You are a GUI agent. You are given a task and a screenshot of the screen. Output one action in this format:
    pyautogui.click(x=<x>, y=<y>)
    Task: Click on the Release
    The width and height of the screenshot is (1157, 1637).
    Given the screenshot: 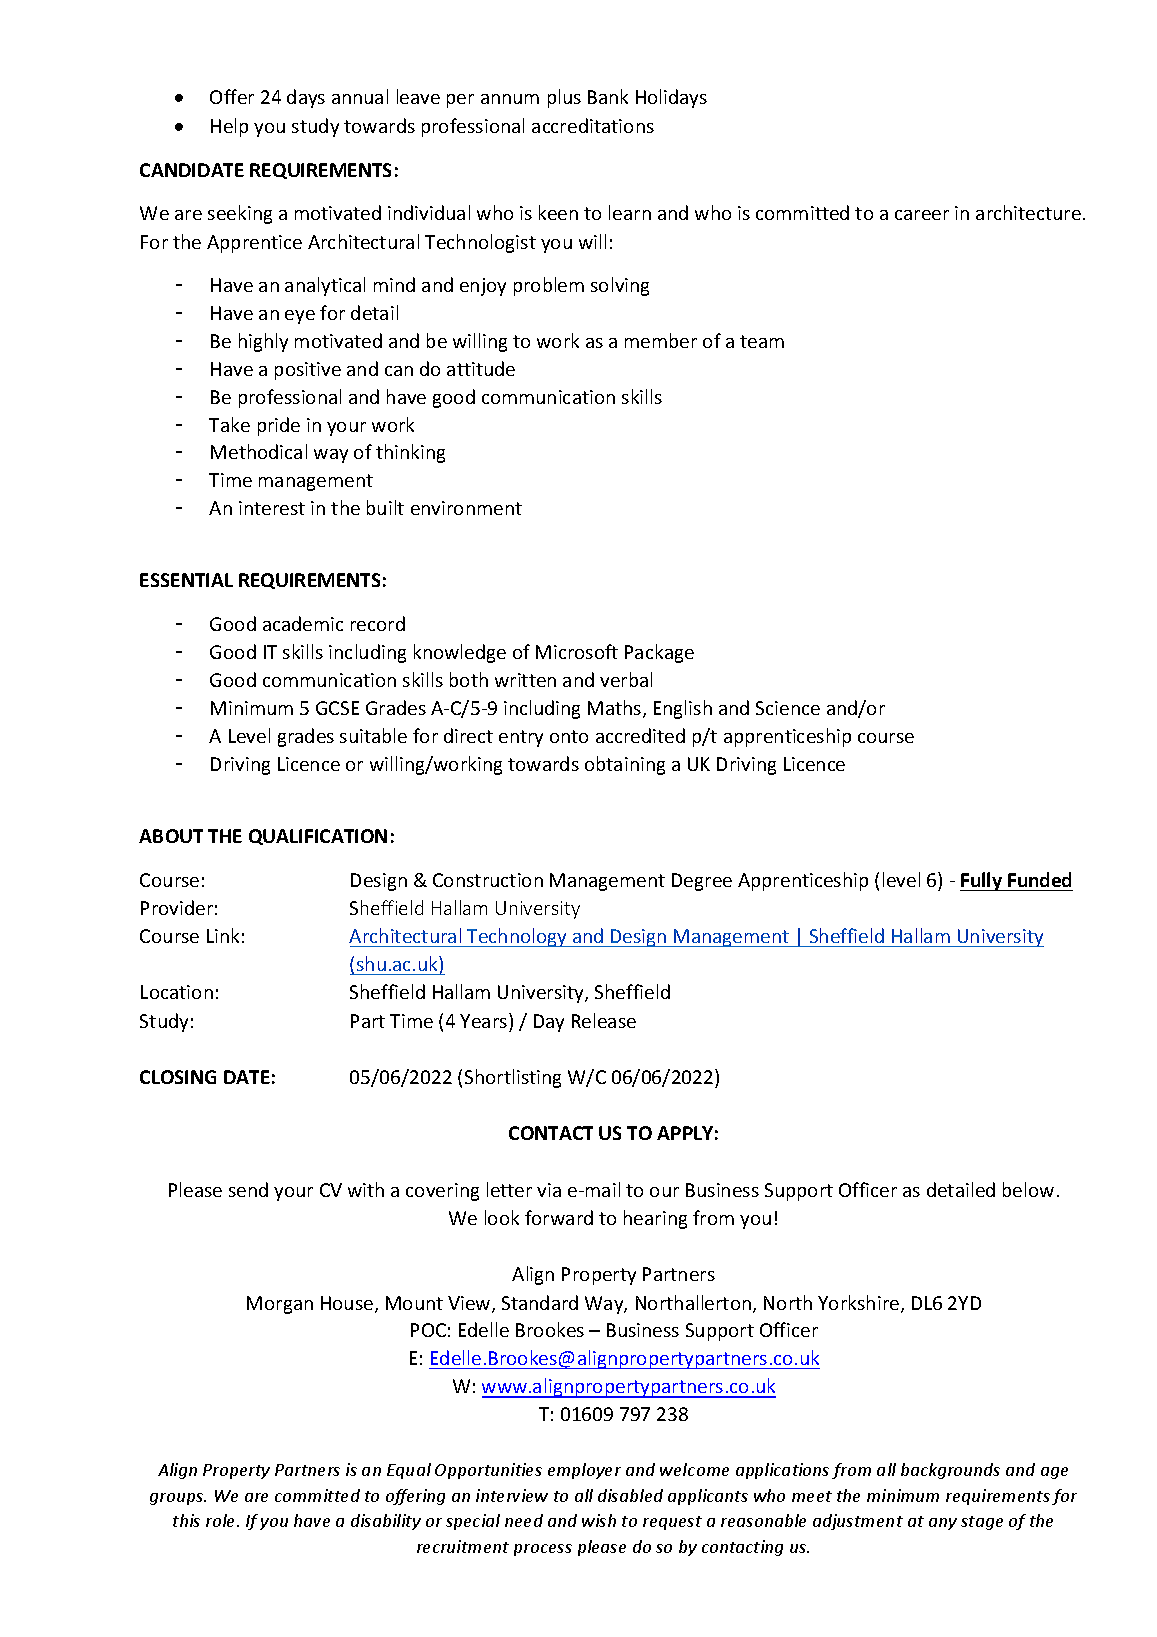 What is the action you would take?
    pyautogui.click(x=604, y=1020)
